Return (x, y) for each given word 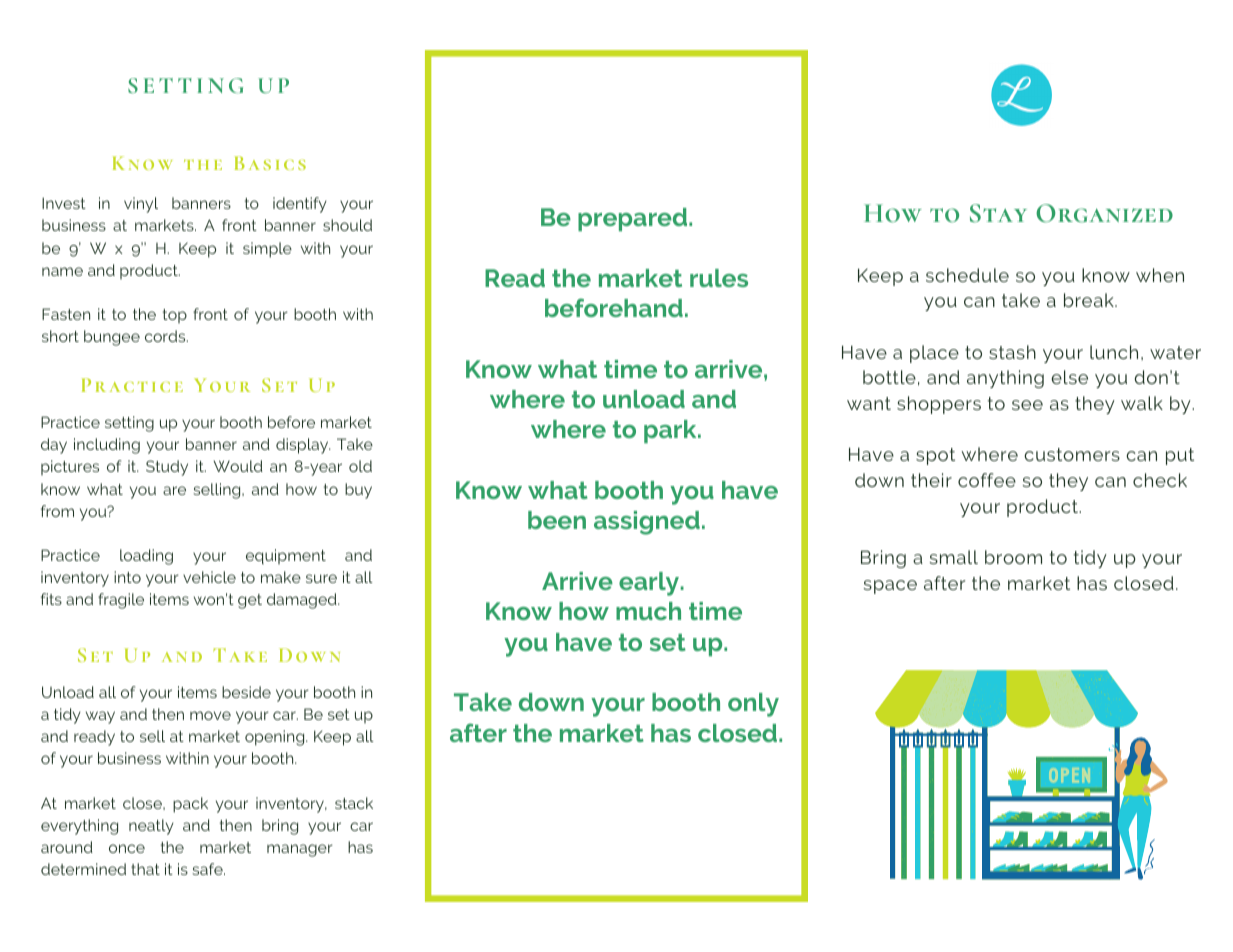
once (127, 848)
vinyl (141, 205)
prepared (634, 219)
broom (1013, 557)
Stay (998, 213)
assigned (647, 523)
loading (146, 557)
